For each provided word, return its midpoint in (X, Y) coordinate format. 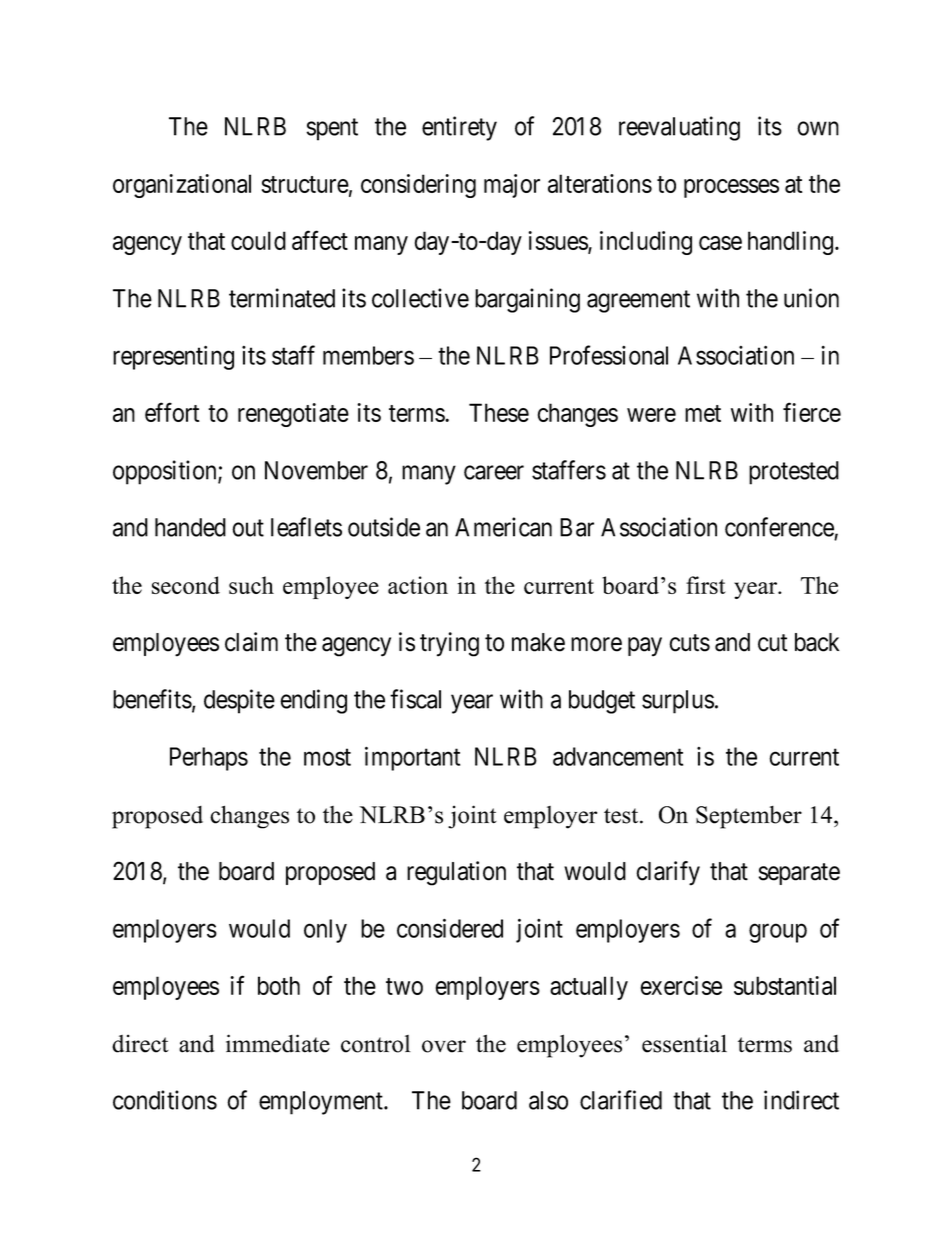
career (494, 472)
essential (684, 1043)
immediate (278, 1043)
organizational (182, 186)
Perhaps (209, 759)
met (703, 413)
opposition (166, 472)
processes (731, 188)
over (444, 1046)
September (749, 817)
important (412, 758)
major (512, 186)
